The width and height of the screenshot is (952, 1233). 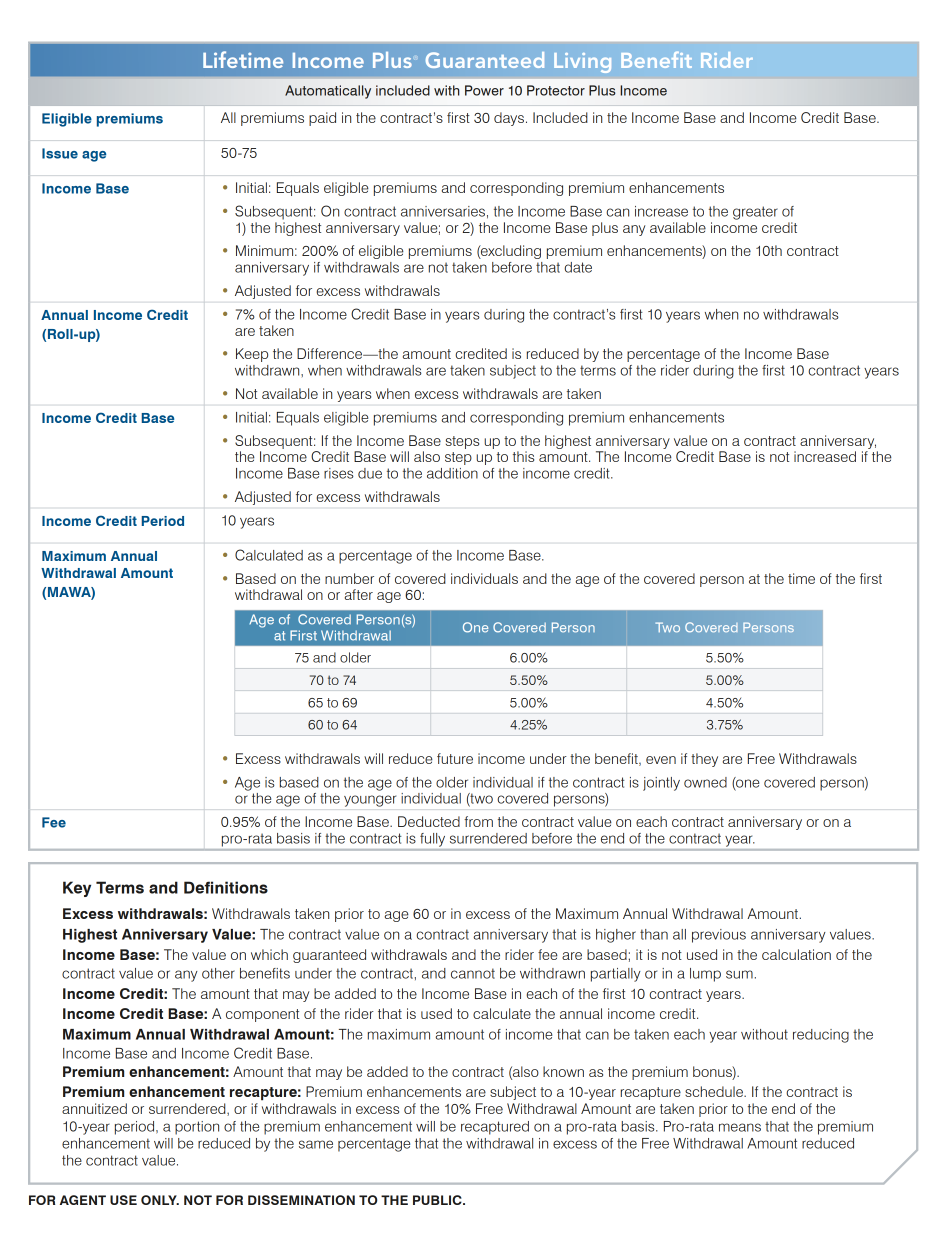 What do you see at coordinates (60, 153) in the screenshot?
I see `Issue` at bounding box center [60, 153].
